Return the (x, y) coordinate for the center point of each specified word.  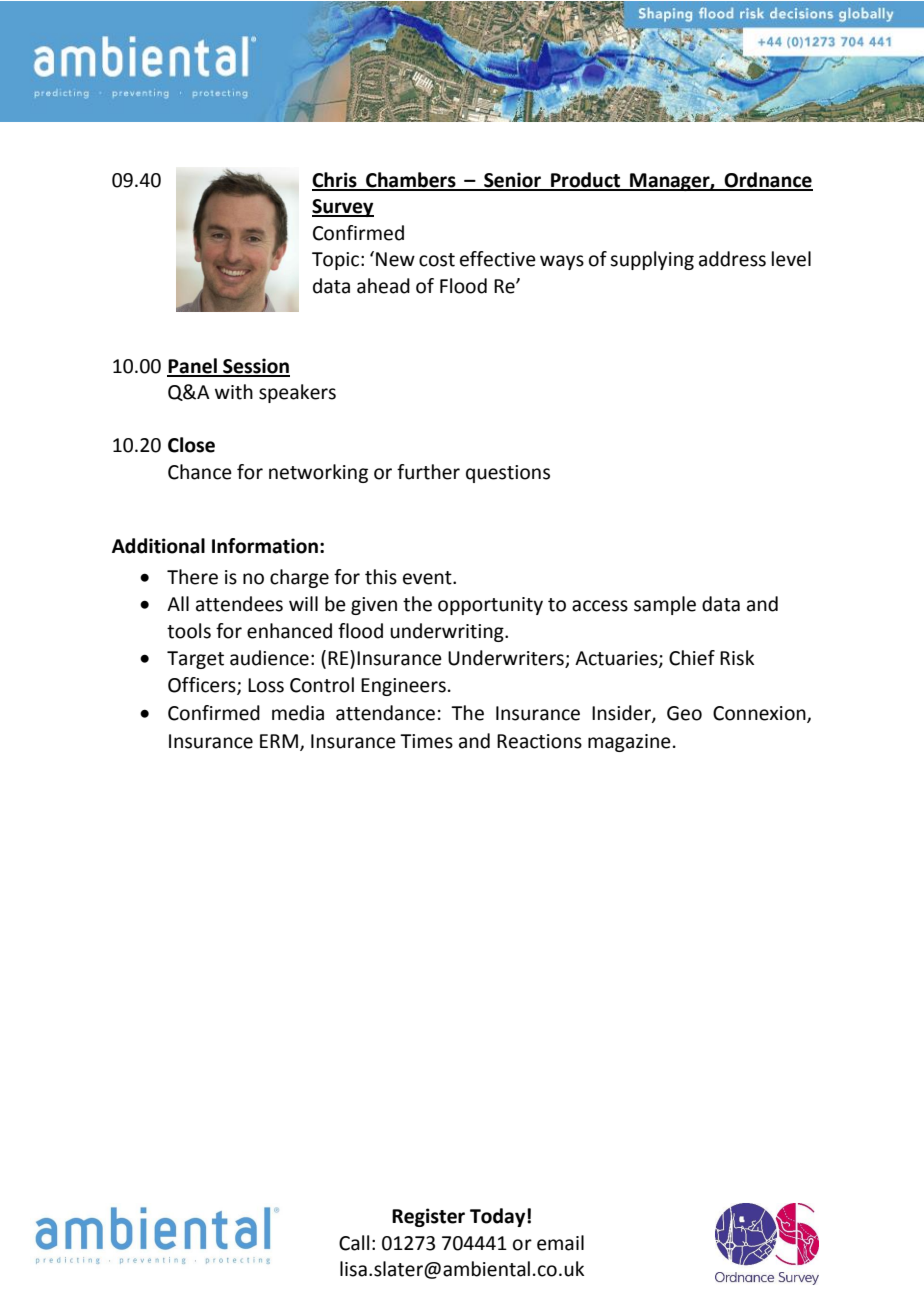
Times (426, 741)
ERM (279, 741)
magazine (629, 743)
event (428, 578)
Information (265, 546)
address (732, 259)
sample (665, 605)
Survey (343, 208)
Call (354, 1243)
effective (498, 259)
